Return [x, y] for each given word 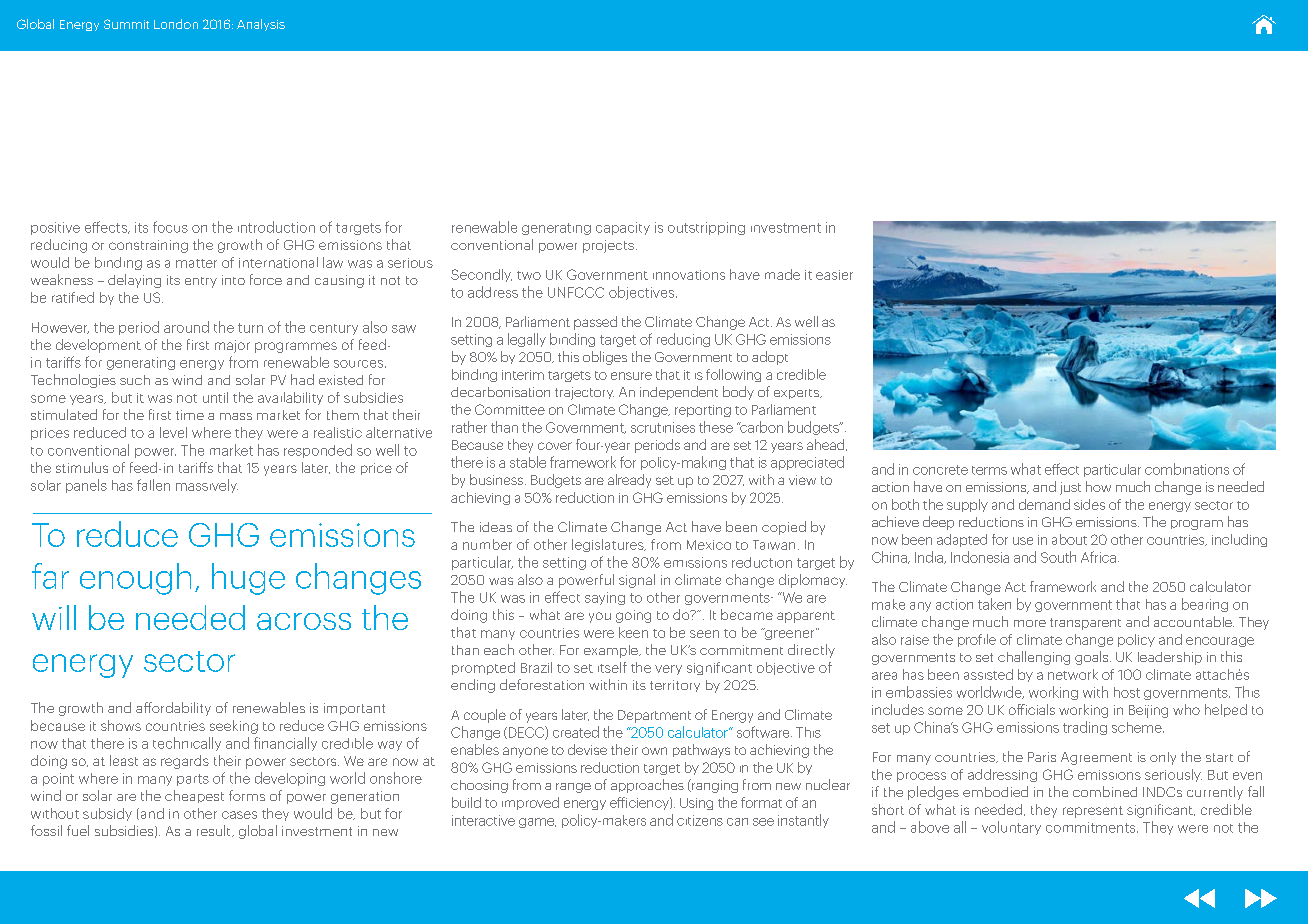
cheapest [194, 796]
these [716, 427]
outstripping [706, 228]
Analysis [261, 25]
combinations [1187, 469]
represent [1093, 812]
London [176, 24]
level [173, 432]
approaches [647, 786]
